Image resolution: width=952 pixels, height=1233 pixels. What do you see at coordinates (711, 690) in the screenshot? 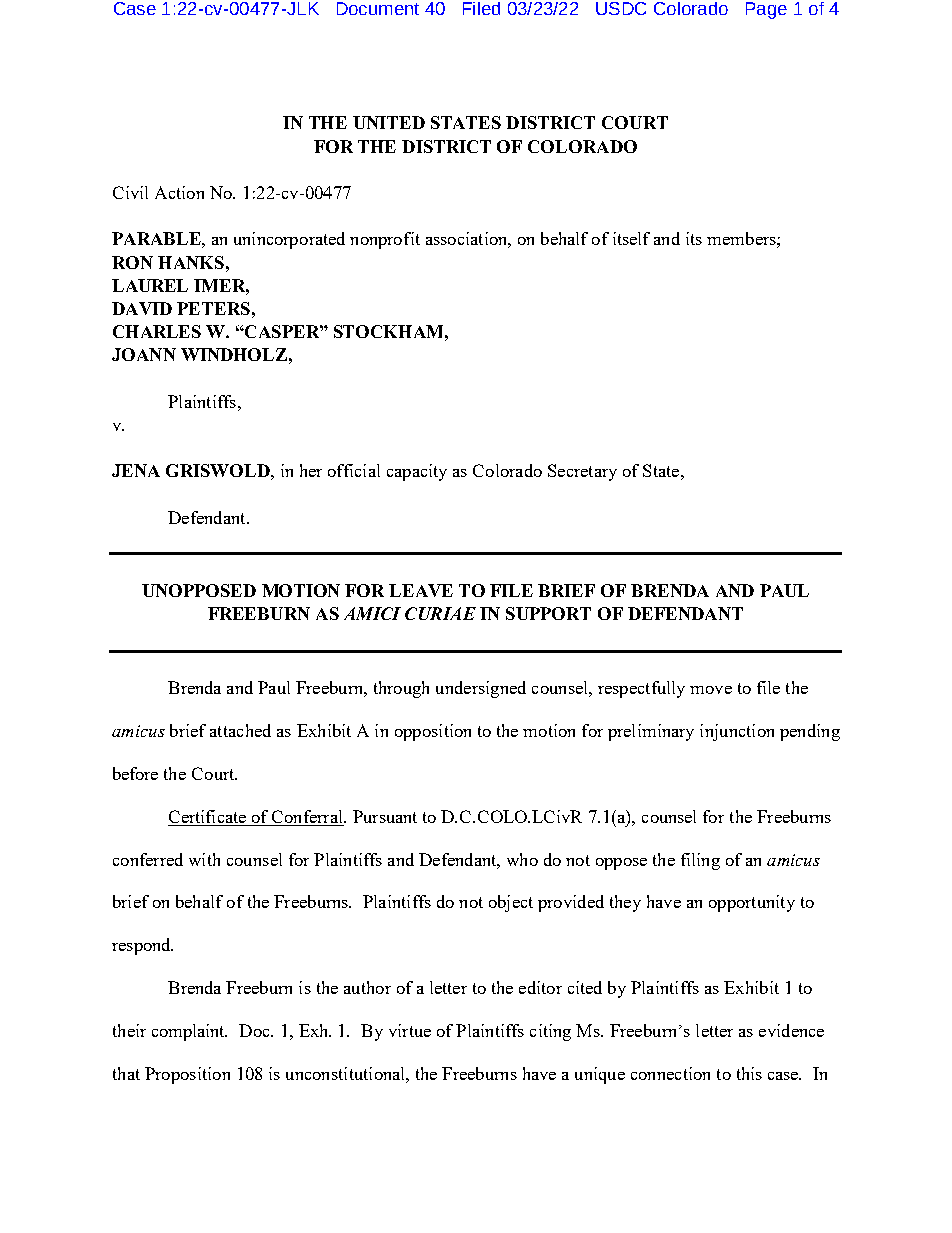
I see `move` at bounding box center [711, 690].
